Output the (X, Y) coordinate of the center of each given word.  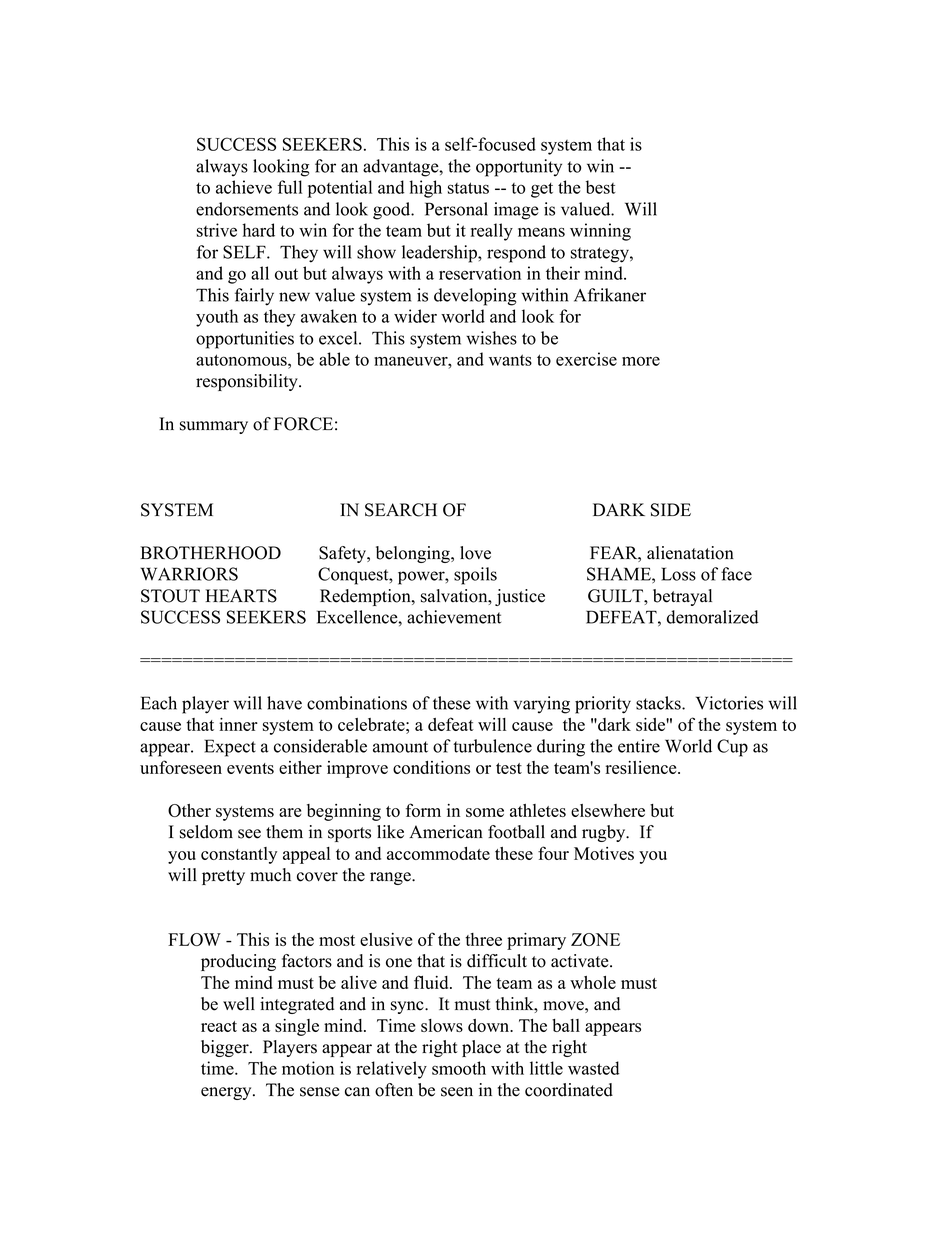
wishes (491, 338)
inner (238, 724)
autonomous (242, 360)
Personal (456, 209)
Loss (678, 574)
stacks (659, 703)
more (641, 361)
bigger (226, 1048)
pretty (223, 877)
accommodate (438, 853)
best (601, 187)
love (475, 553)
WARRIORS (189, 574)
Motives (604, 853)
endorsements (247, 209)
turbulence (492, 746)
